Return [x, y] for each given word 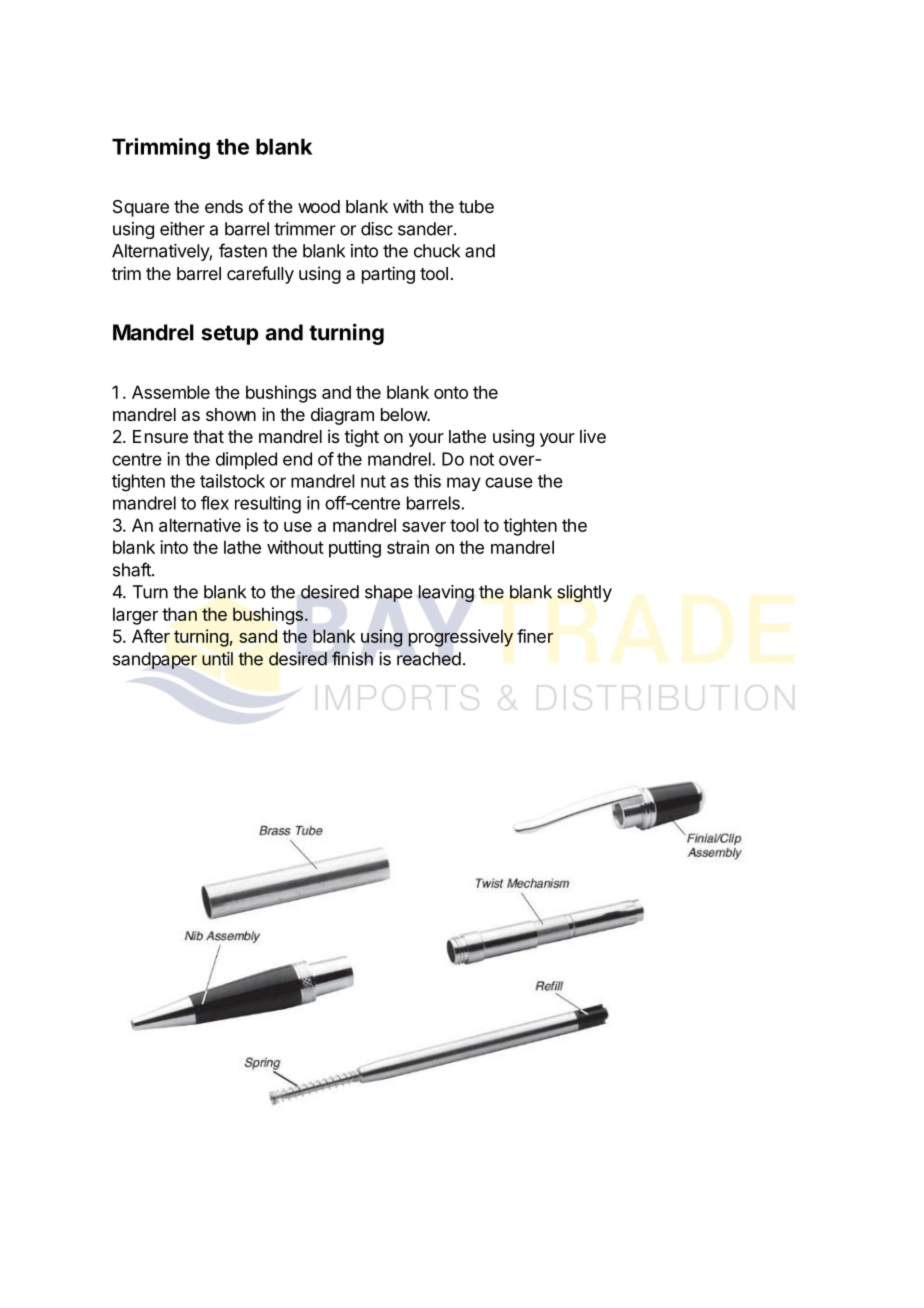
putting [355, 549]
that [208, 437]
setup [230, 335]
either [182, 229]
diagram [342, 416]
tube [476, 206]
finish [352, 658]
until [217, 659]
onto [451, 392]
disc [377, 229]
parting [388, 275]
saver [424, 527]
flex [215, 503]
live [593, 436]
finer [535, 636]
